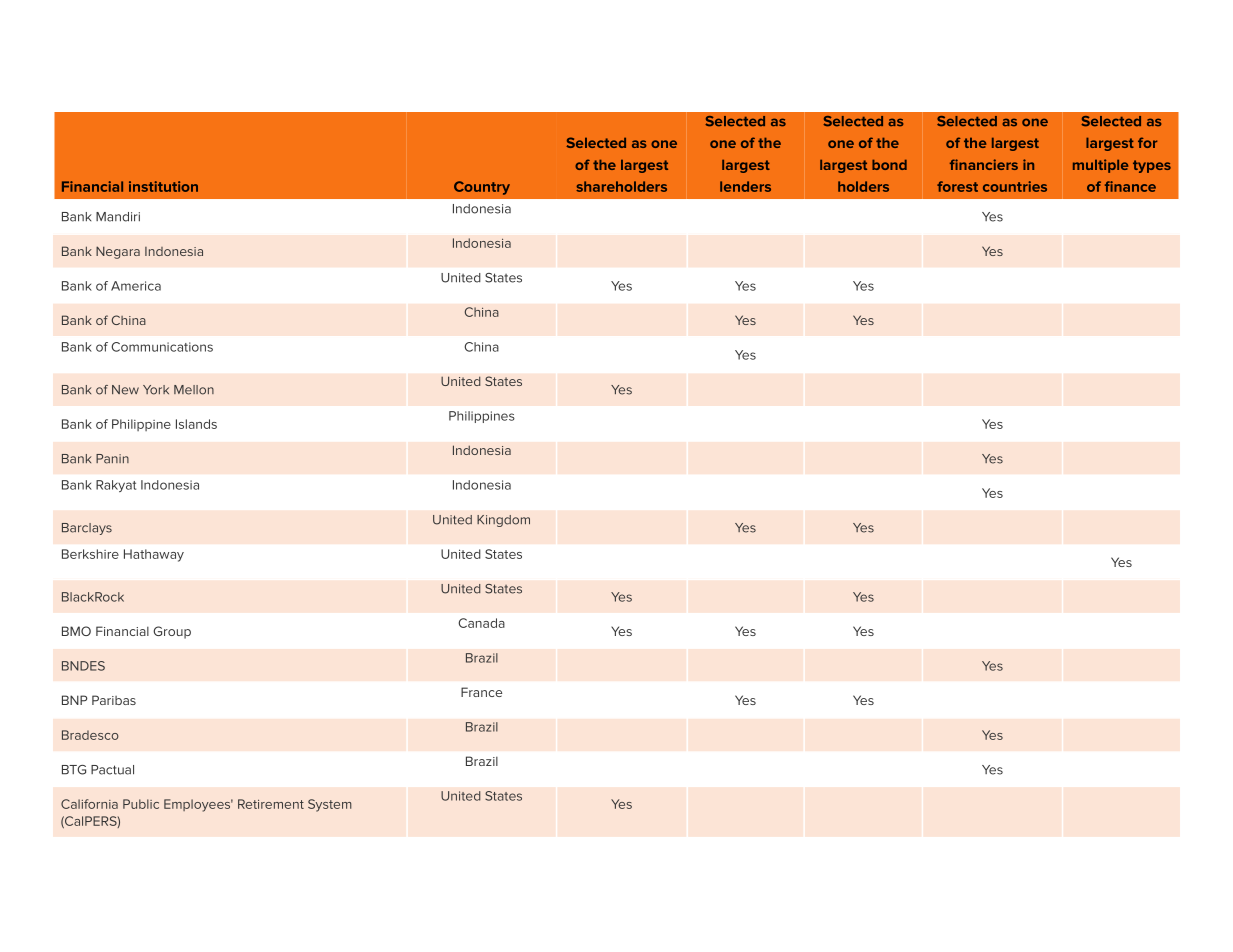 This page has width=1233, height=952. Describe the element at coordinates (162, 347) in the page. I see `Communications` at that location.
